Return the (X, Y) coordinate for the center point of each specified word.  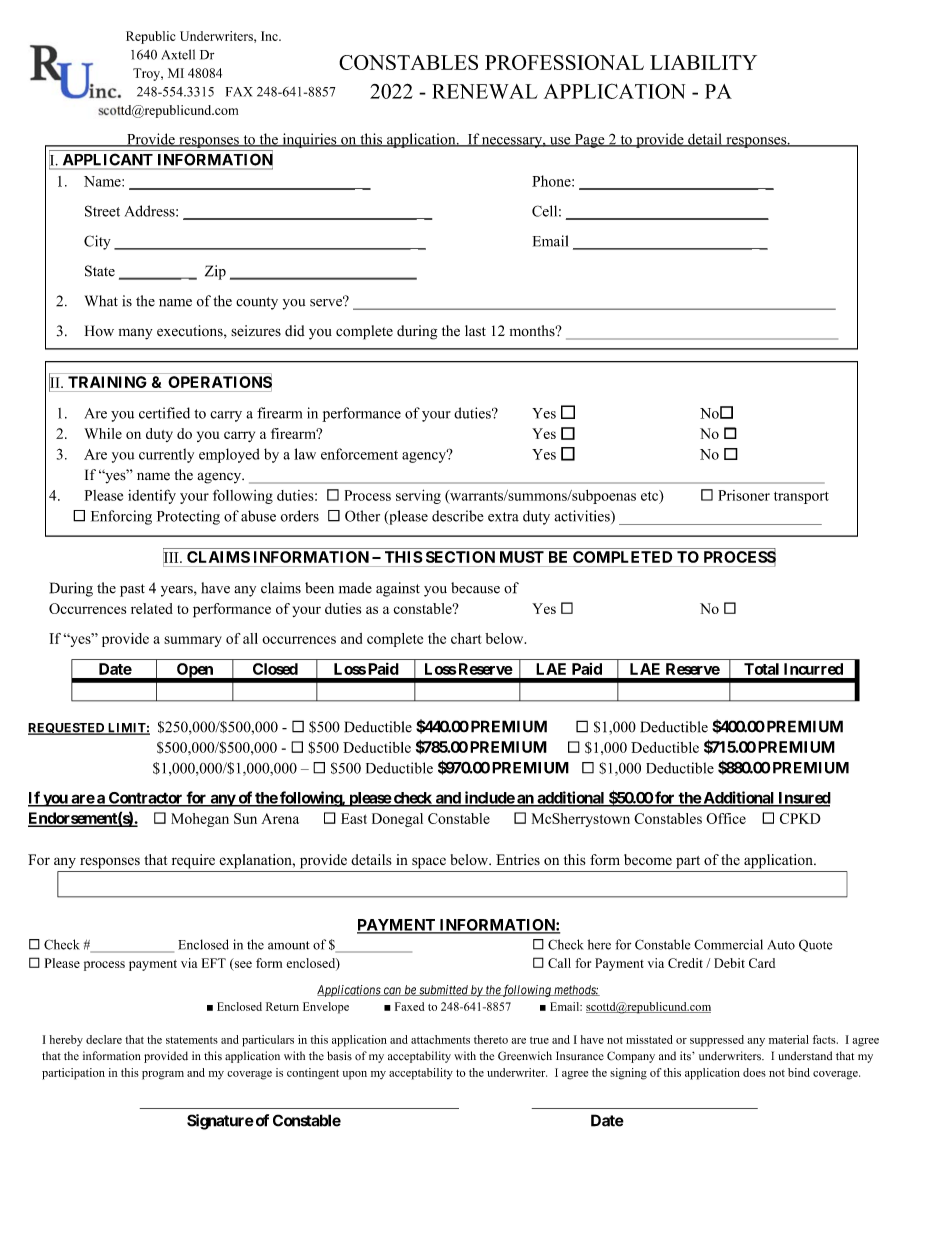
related (152, 608)
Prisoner (744, 495)
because (475, 588)
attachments (440, 1039)
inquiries (309, 140)
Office (726, 818)
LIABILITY (703, 62)
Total (761, 669)
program (163, 1075)
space (429, 863)
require (193, 861)
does (754, 1072)
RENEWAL (484, 91)
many (136, 334)
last (475, 331)
